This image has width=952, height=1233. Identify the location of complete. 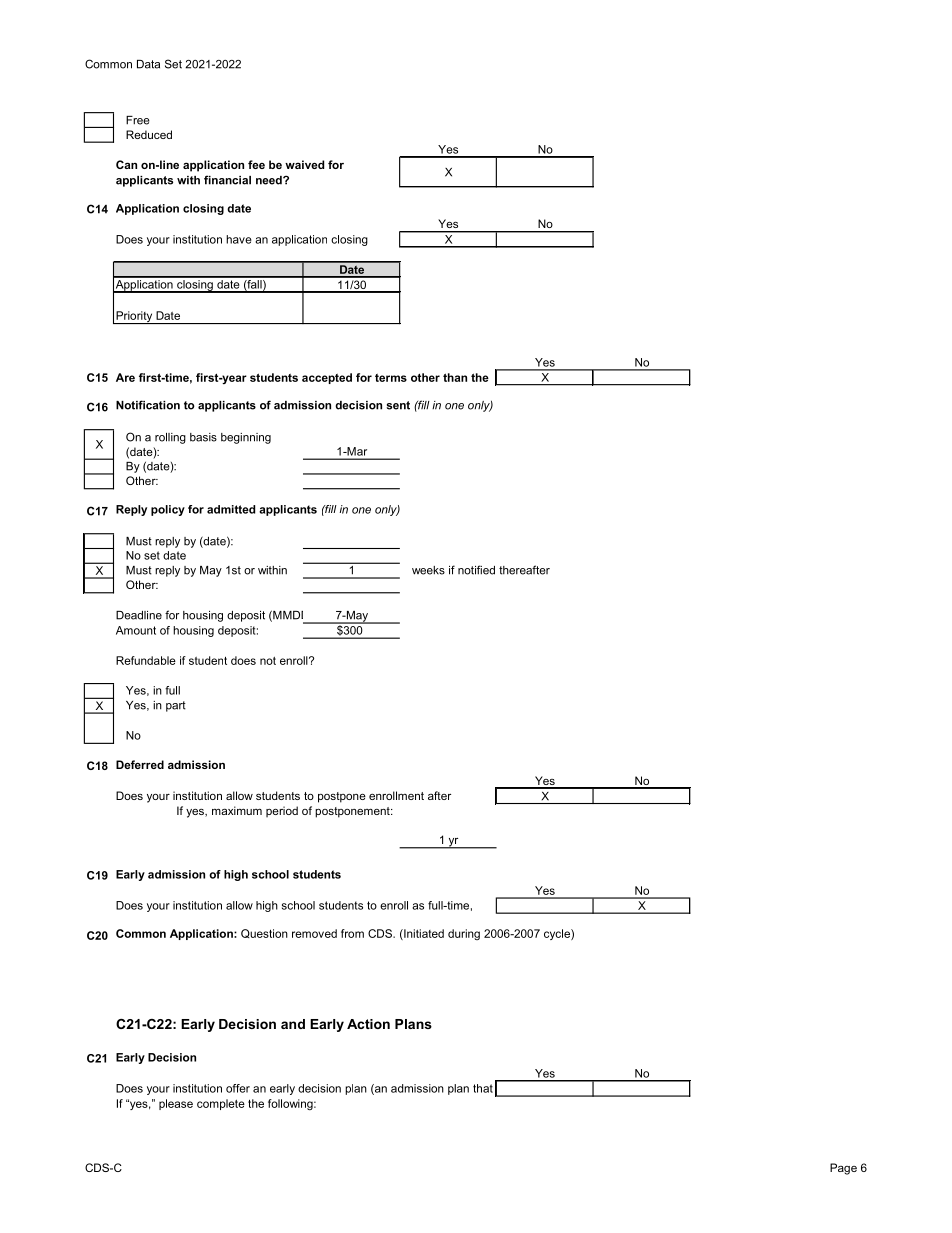
(221, 1104).
